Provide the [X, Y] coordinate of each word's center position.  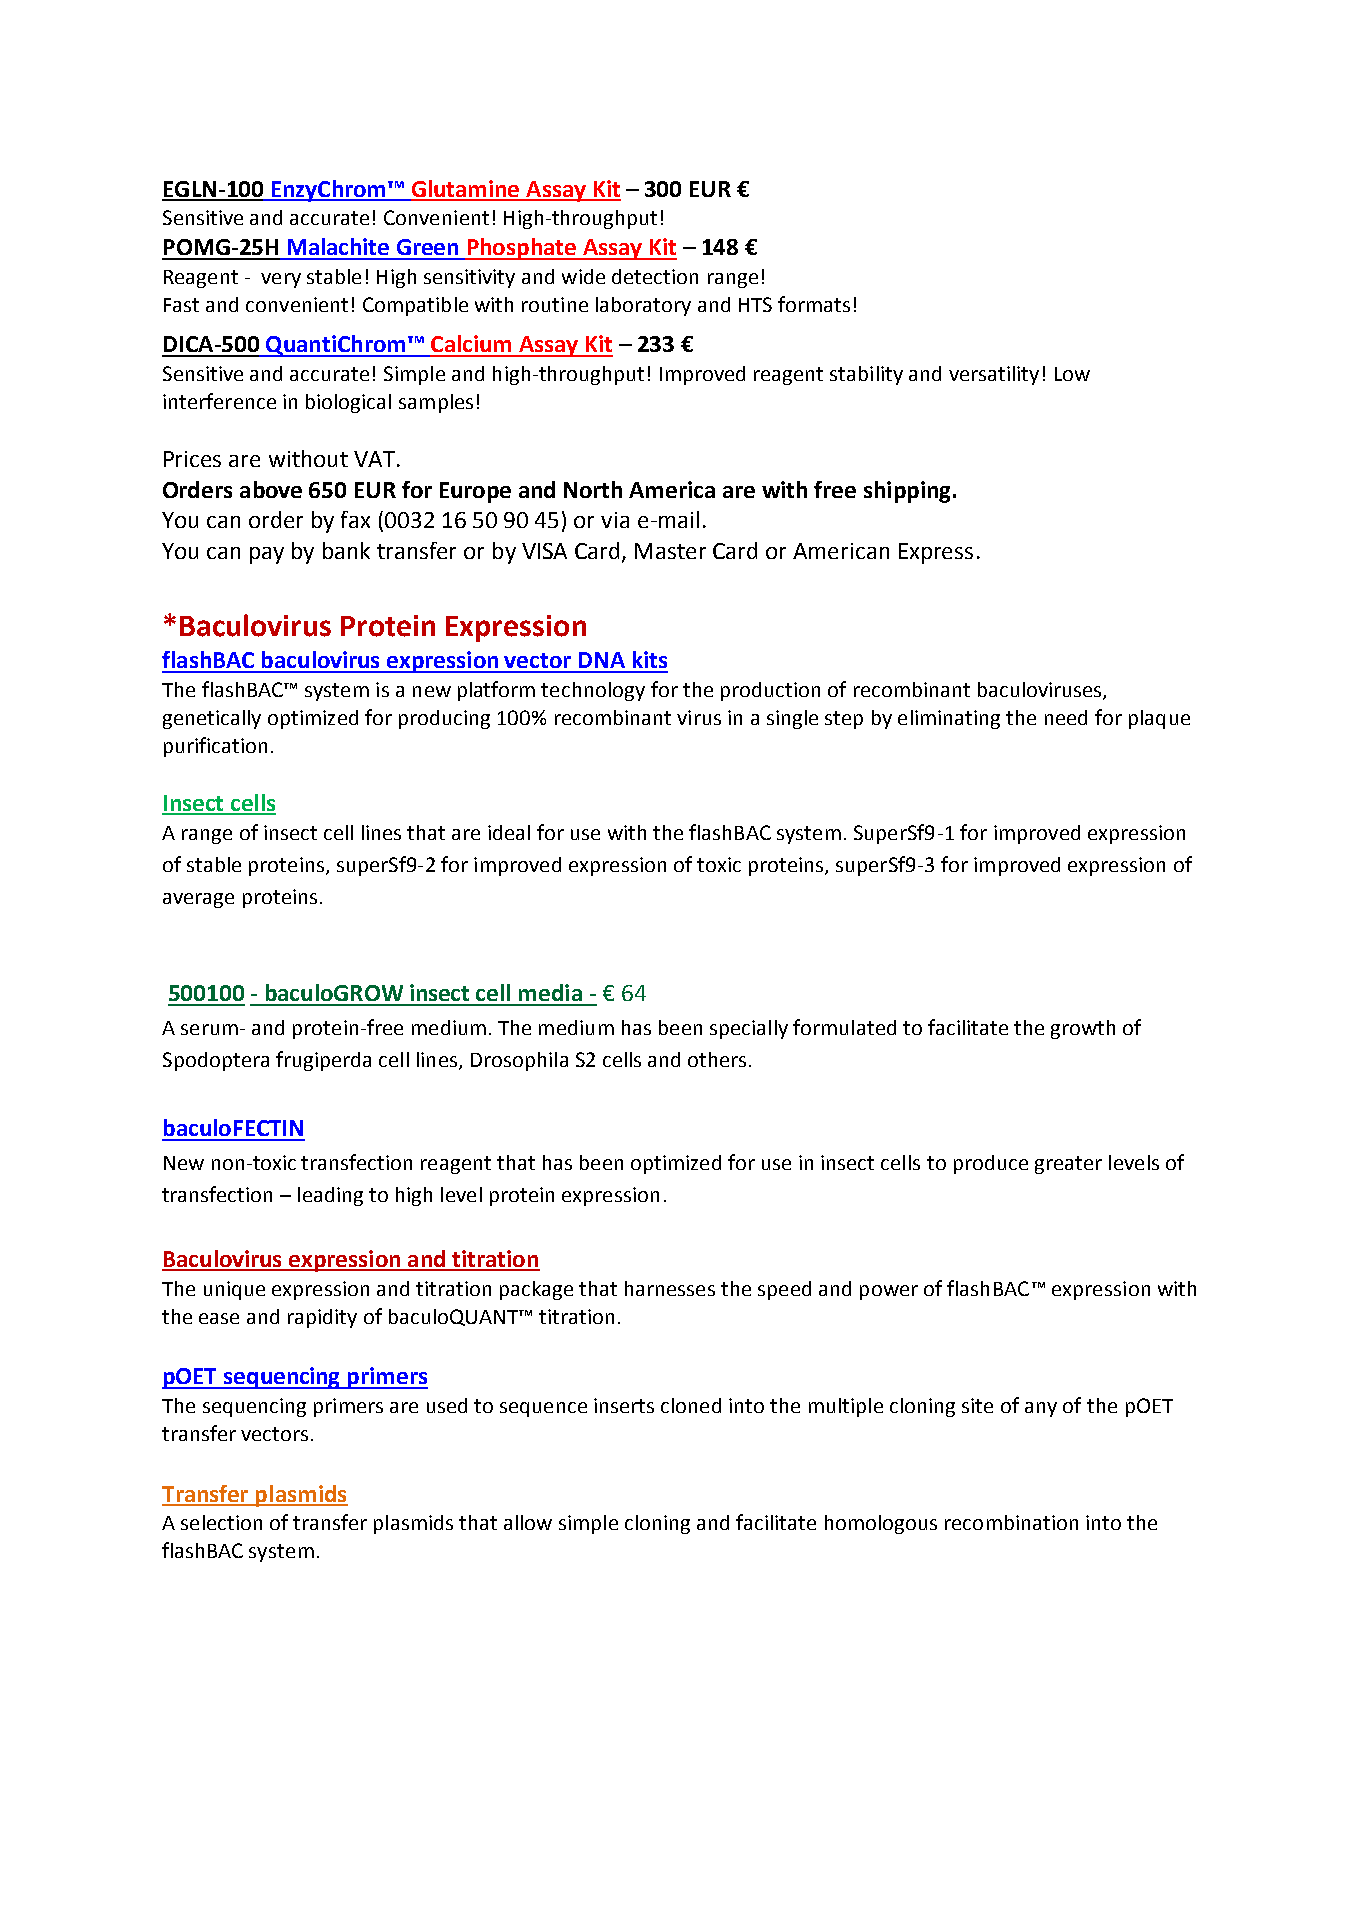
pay [267, 555]
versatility [994, 375]
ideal [509, 832]
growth [1083, 1029]
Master [670, 551]
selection [221, 1522]
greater [1068, 1165]
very [281, 280]
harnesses [670, 1288]
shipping [907, 492]
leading [330, 1196]
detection [655, 276]
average [198, 900]
